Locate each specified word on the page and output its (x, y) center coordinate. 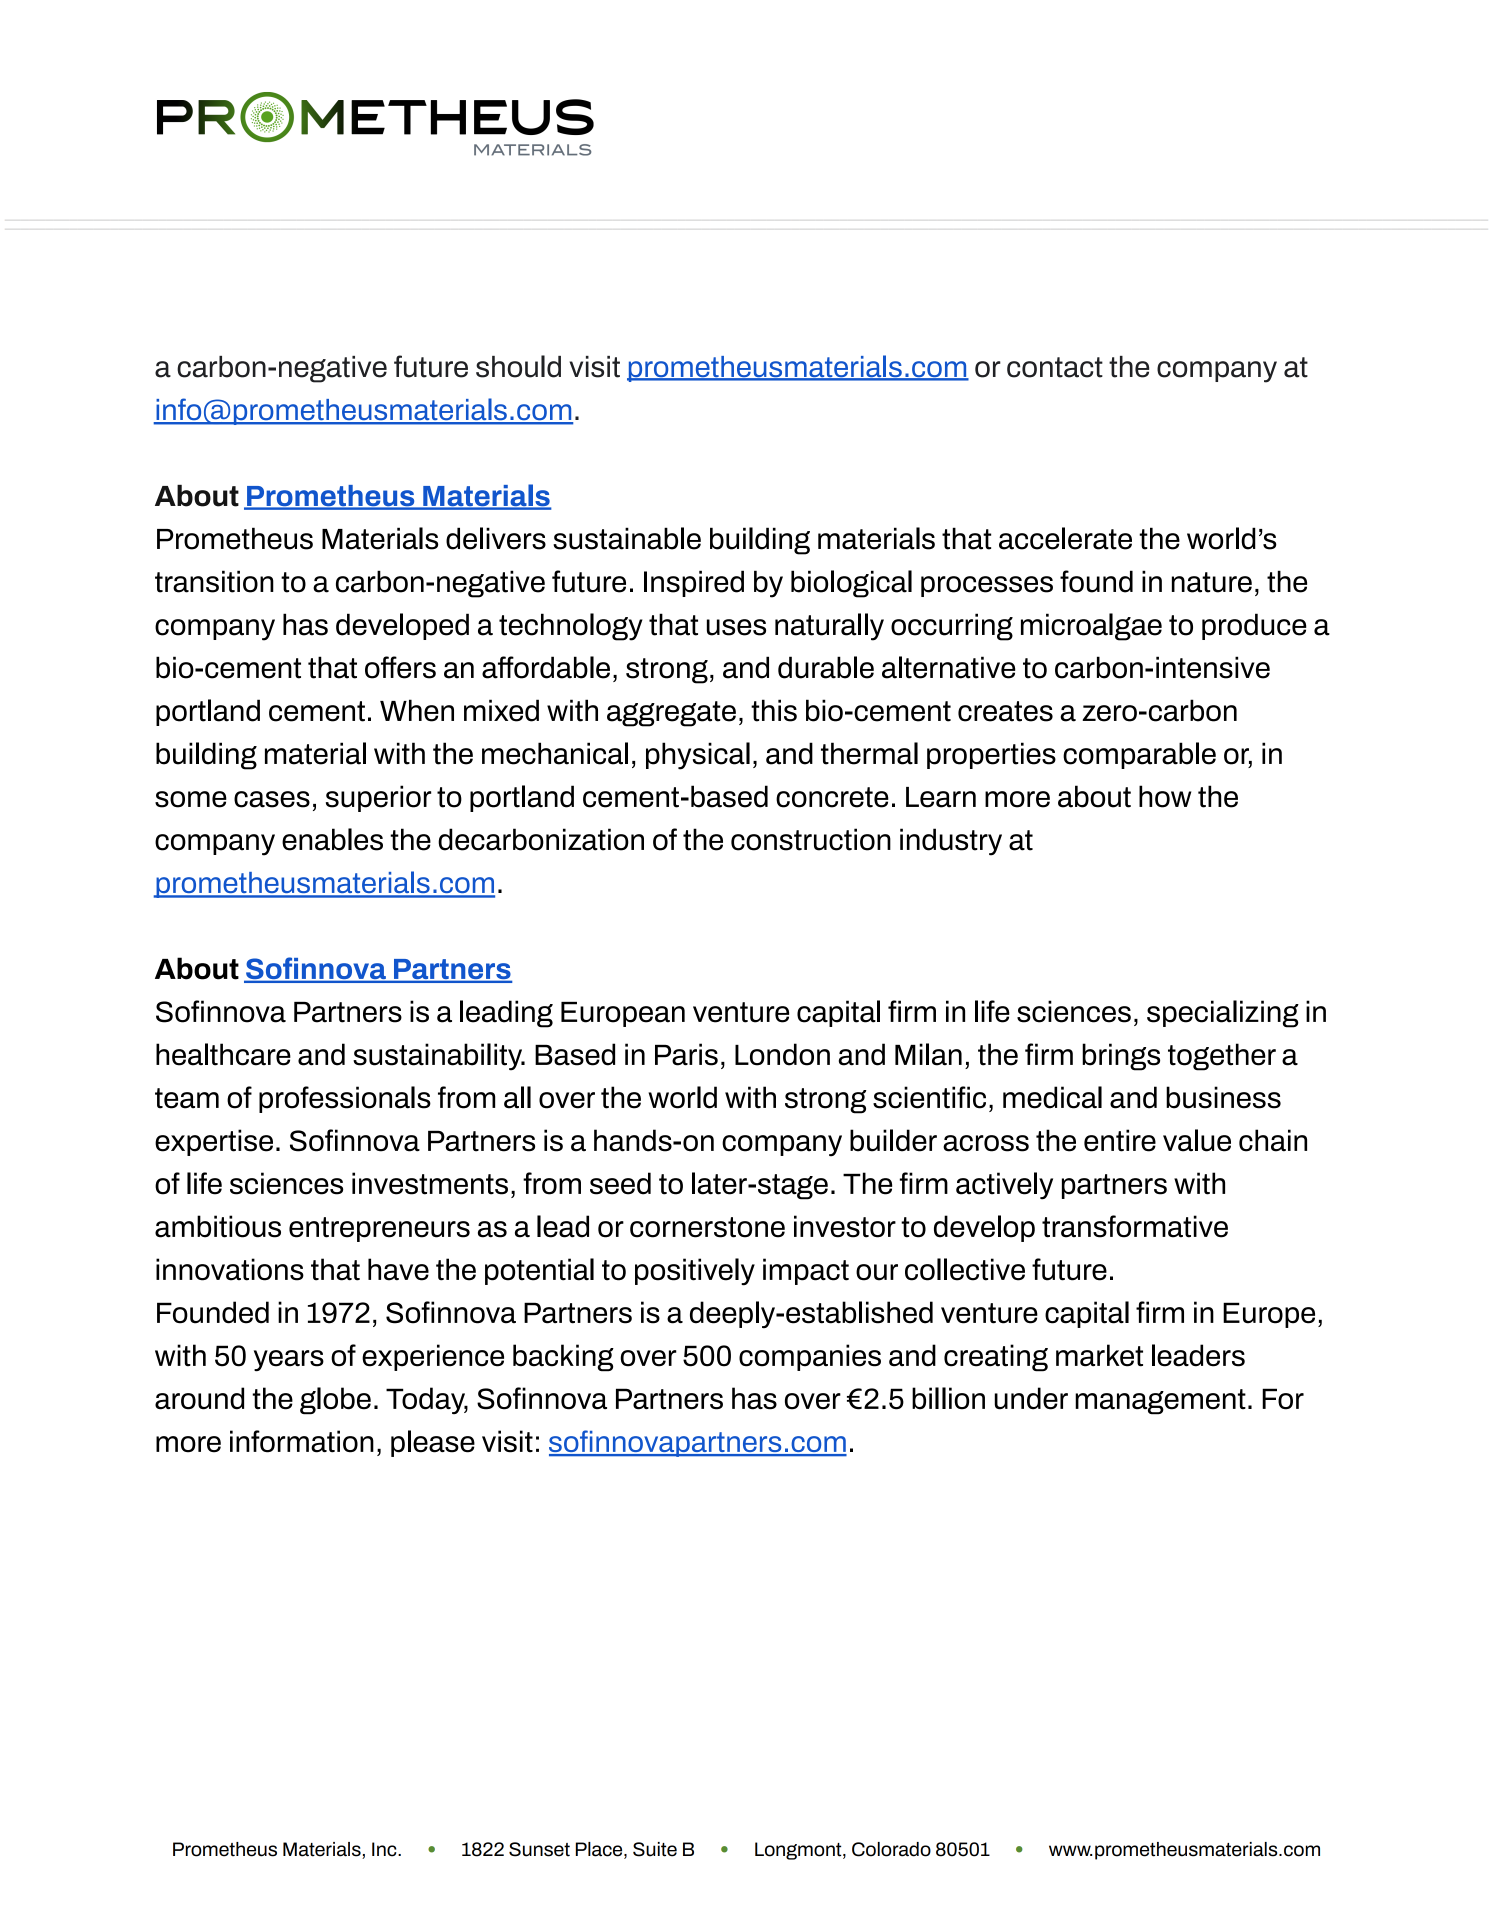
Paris (686, 1054)
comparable (1139, 755)
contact (1055, 367)
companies (810, 1357)
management (1160, 1402)
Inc (385, 1849)
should (518, 366)
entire (1120, 1140)
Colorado (891, 1849)
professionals (345, 1099)
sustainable (627, 538)
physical (698, 756)
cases (272, 799)
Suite (655, 1849)
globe (335, 1401)
